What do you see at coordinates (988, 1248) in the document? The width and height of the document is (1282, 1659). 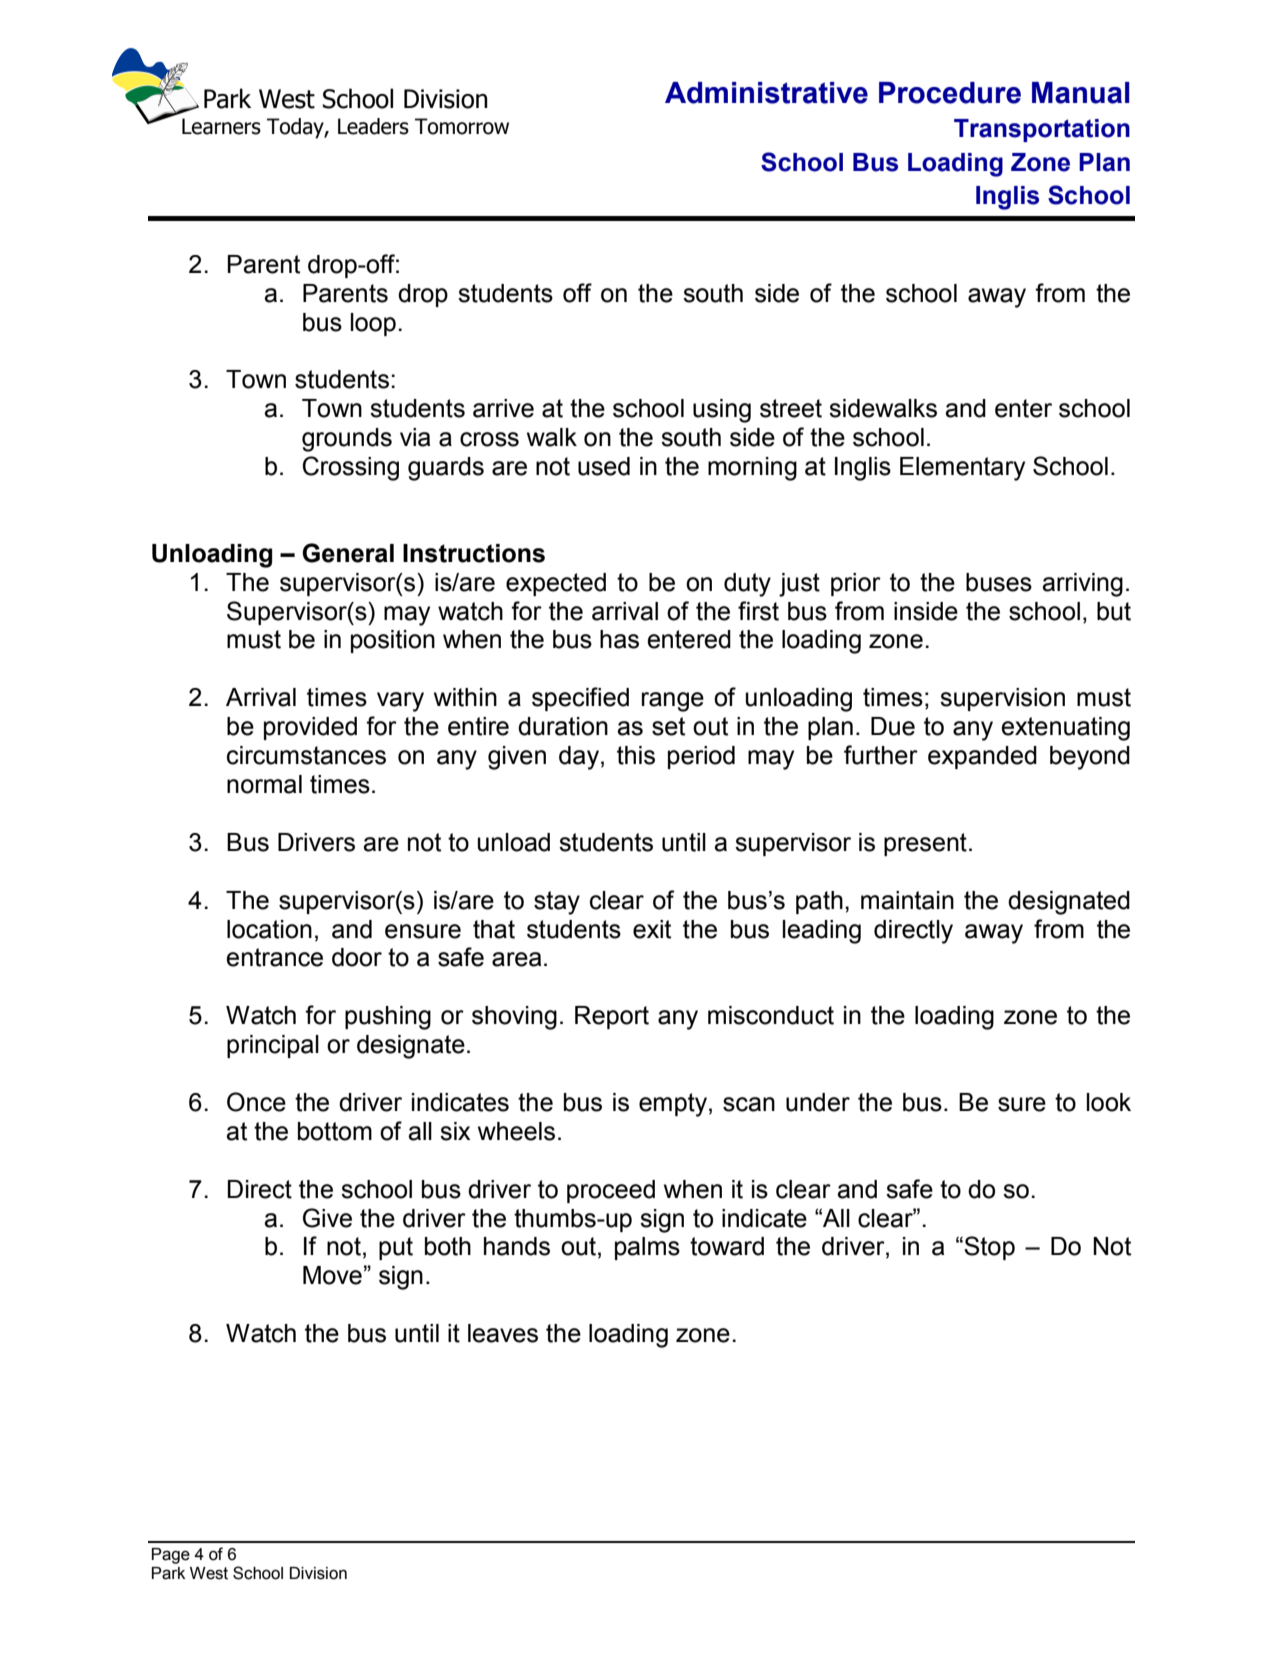 I see `Stop` at bounding box center [988, 1248].
